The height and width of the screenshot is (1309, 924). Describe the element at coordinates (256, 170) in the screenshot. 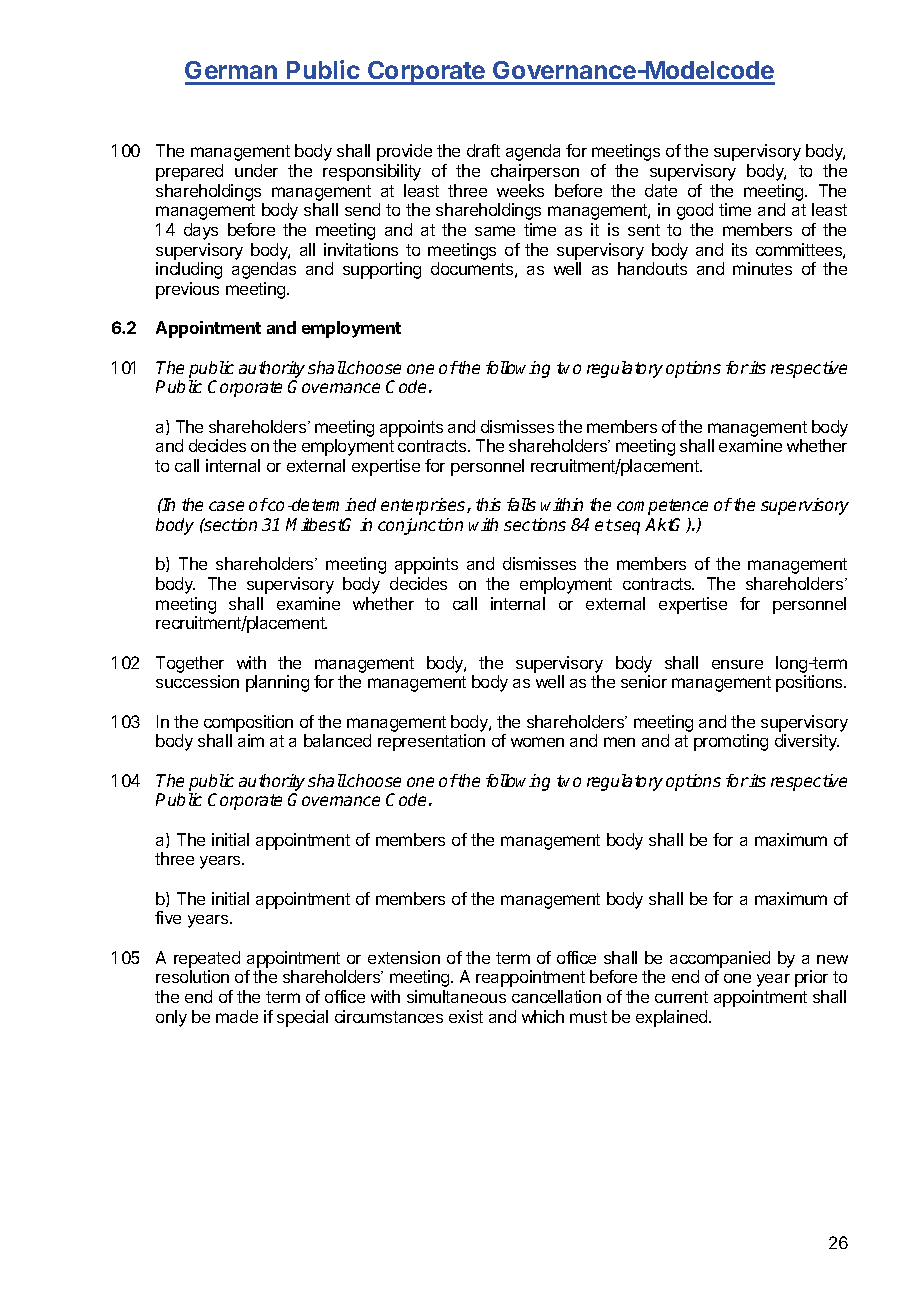

I see `under` at that location.
